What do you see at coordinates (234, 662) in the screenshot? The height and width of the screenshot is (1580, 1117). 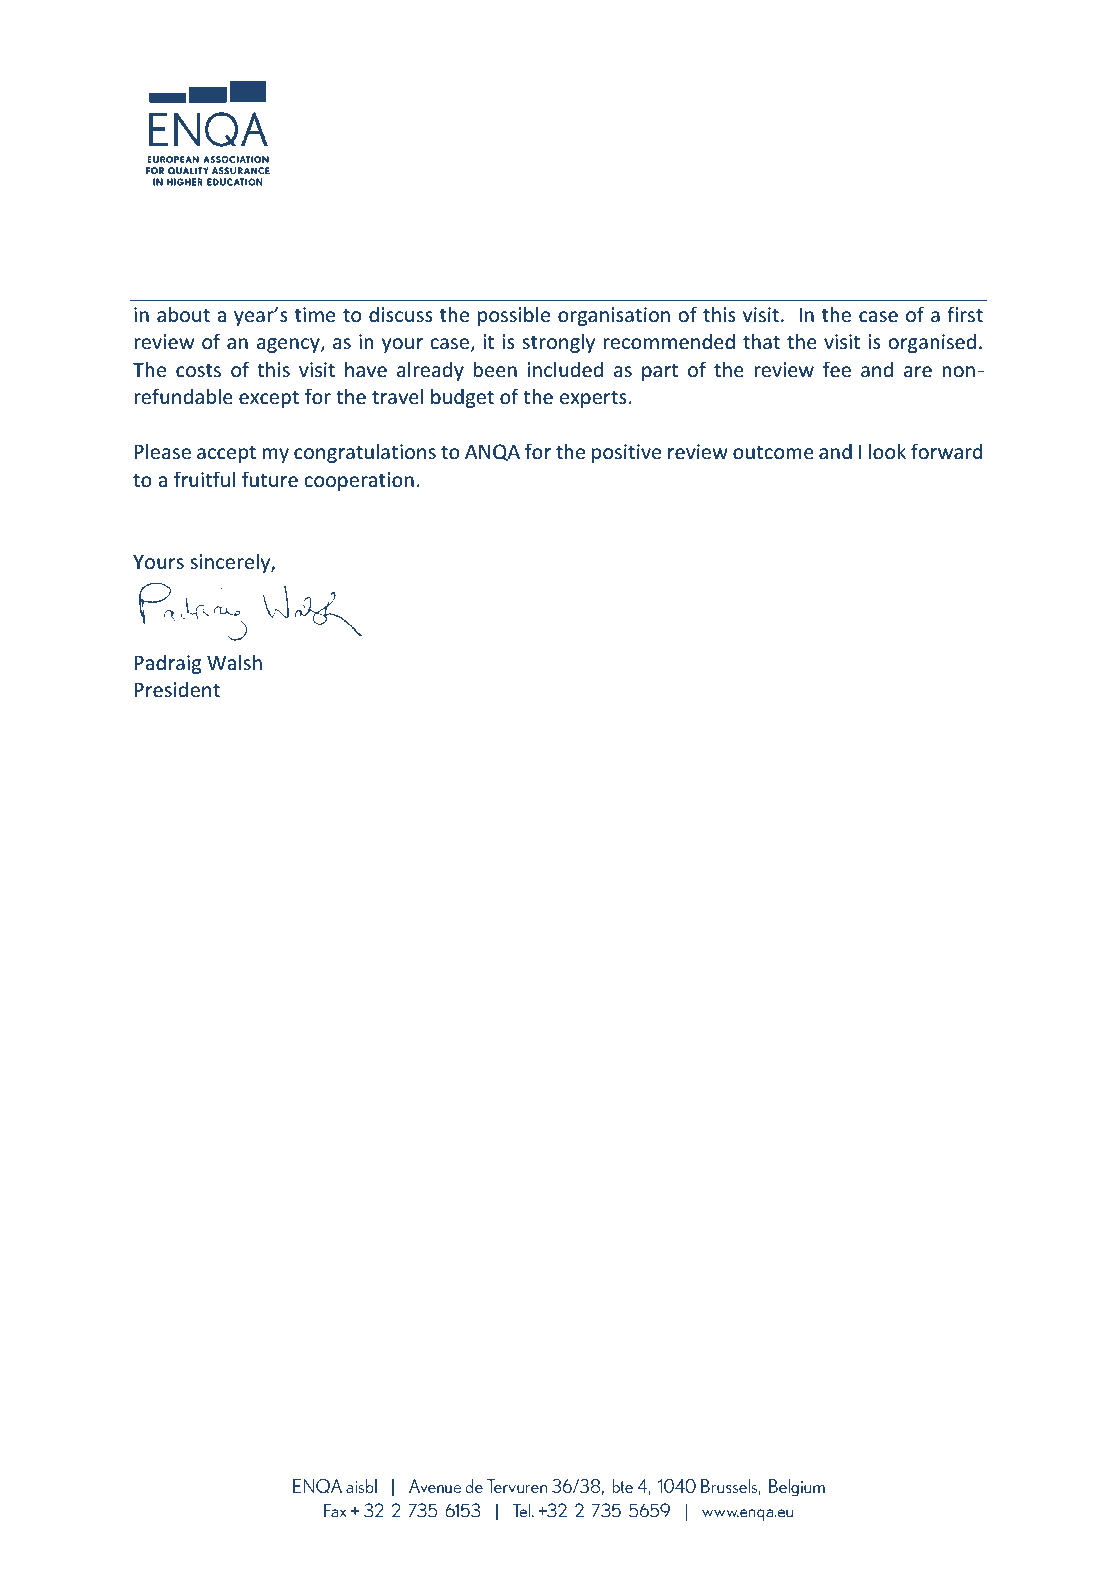 I see `Walsh` at bounding box center [234, 662].
